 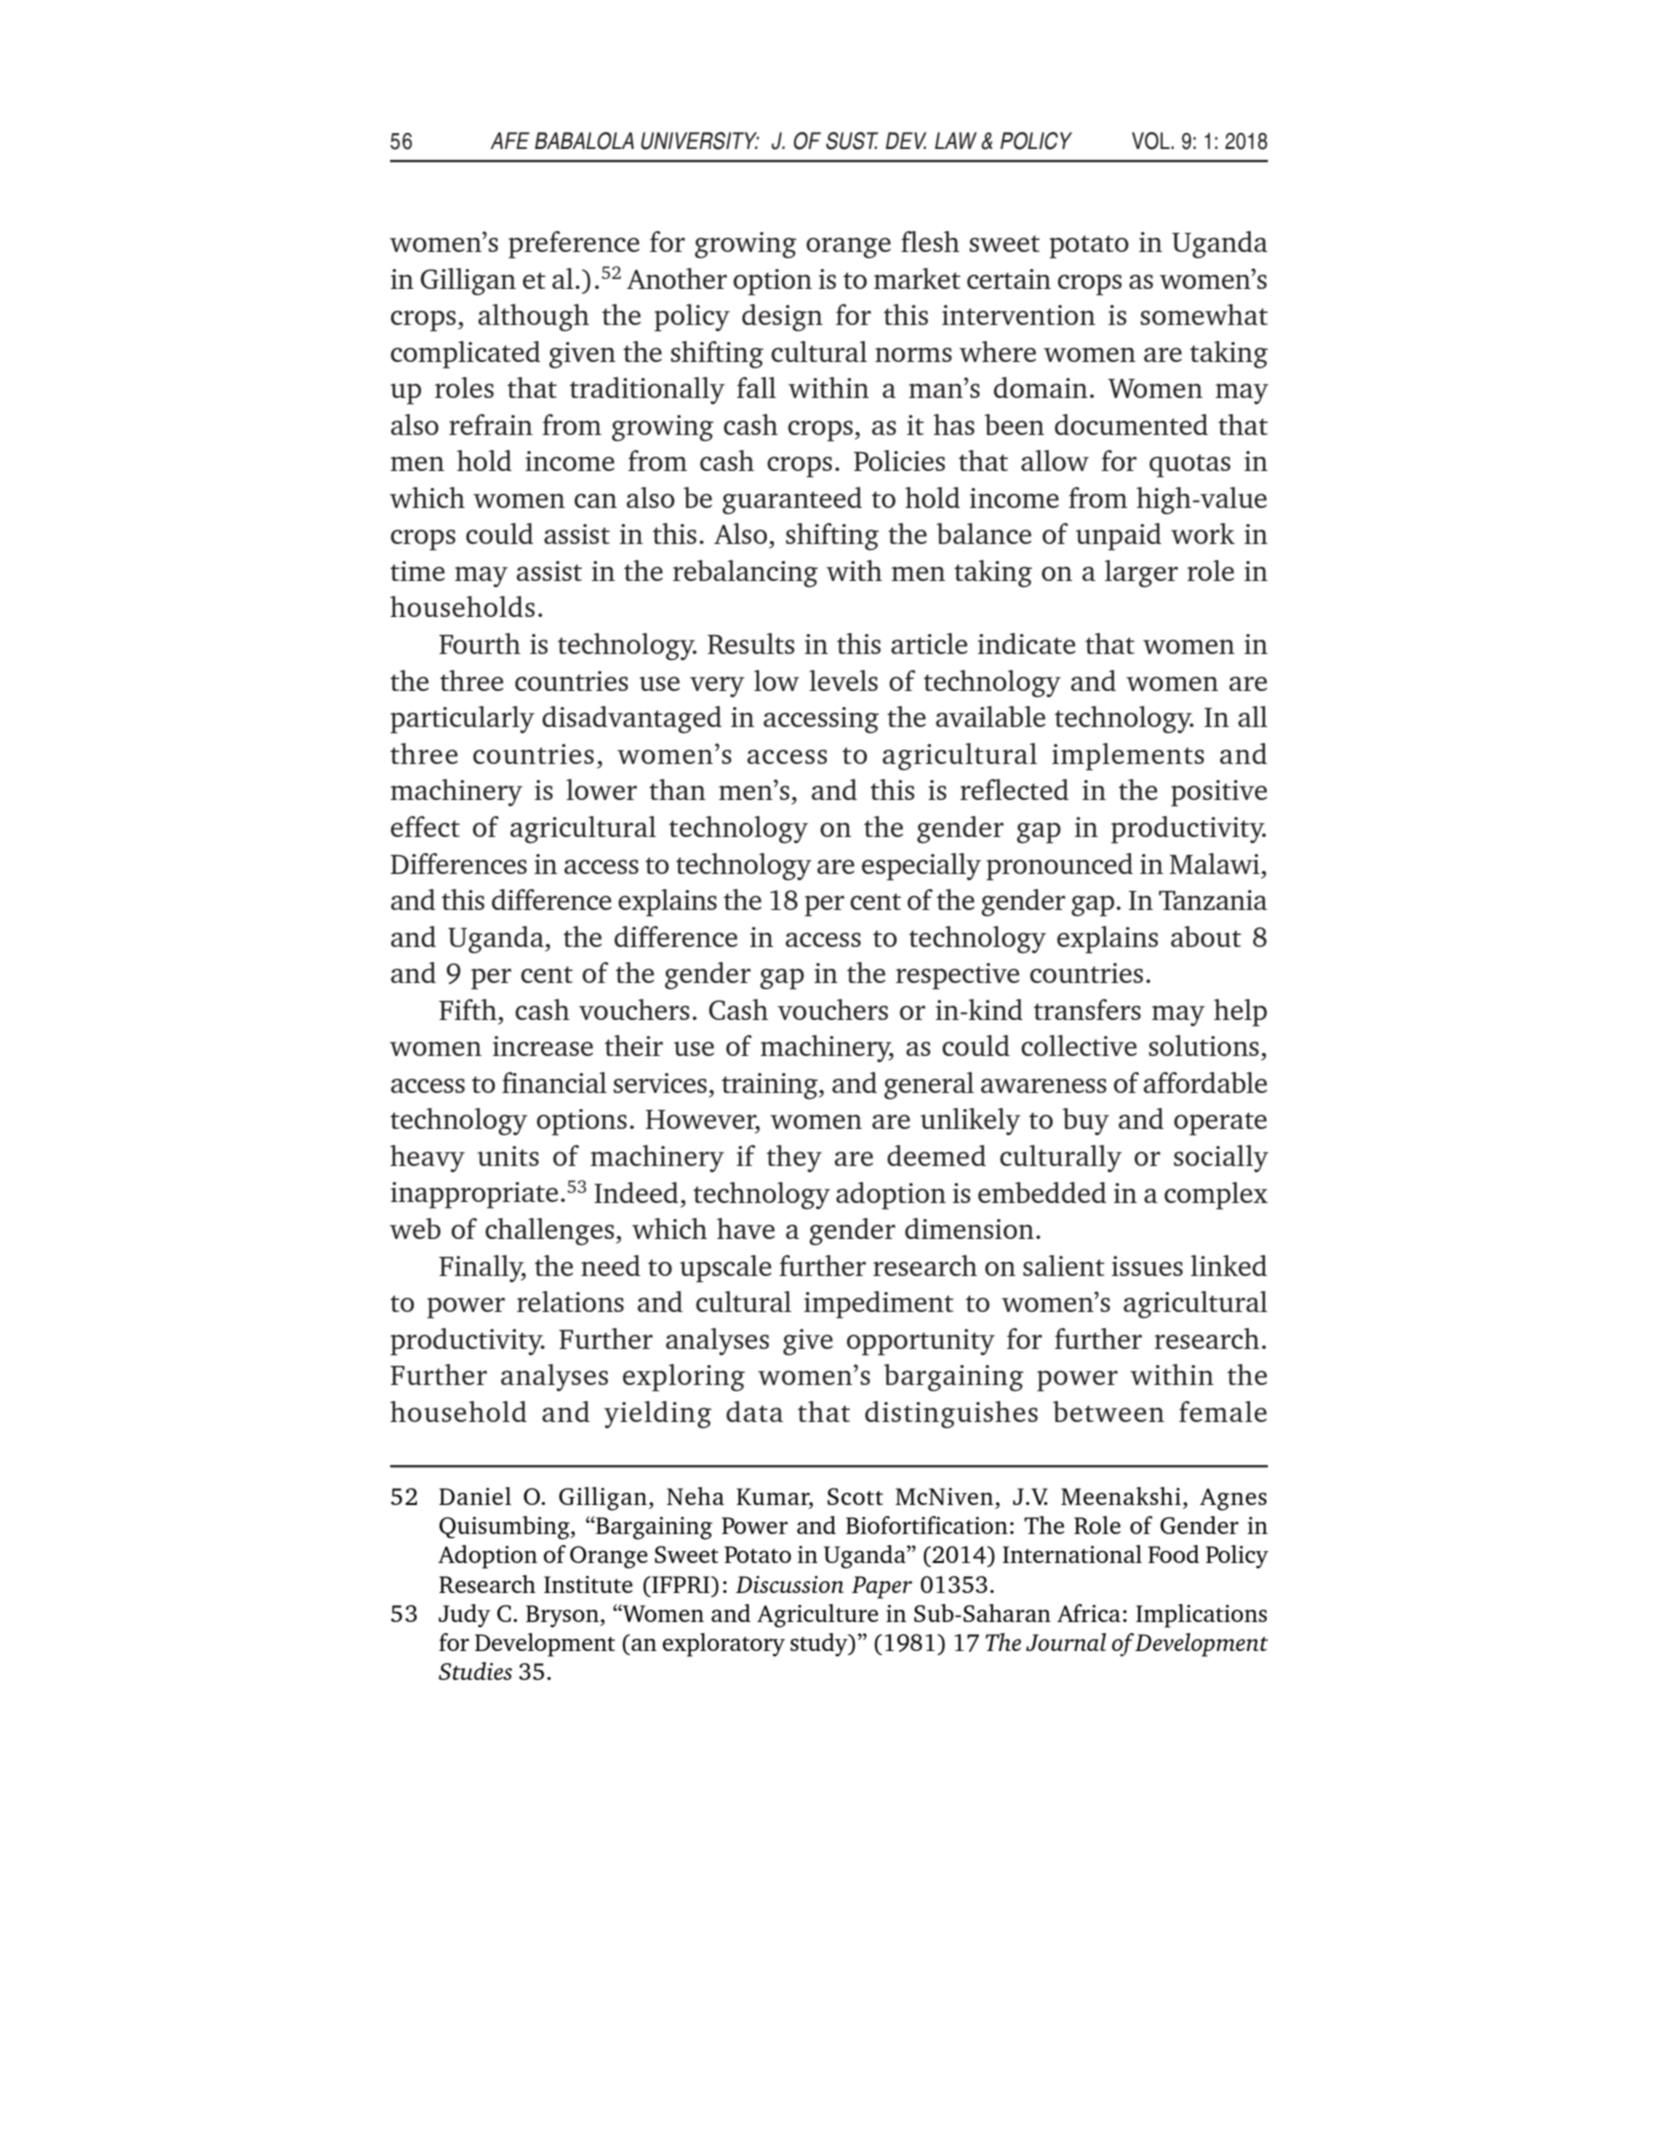 What do you see at coordinates (930, 241) in the screenshot?
I see `flesh` at bounding box center [930, 241].
